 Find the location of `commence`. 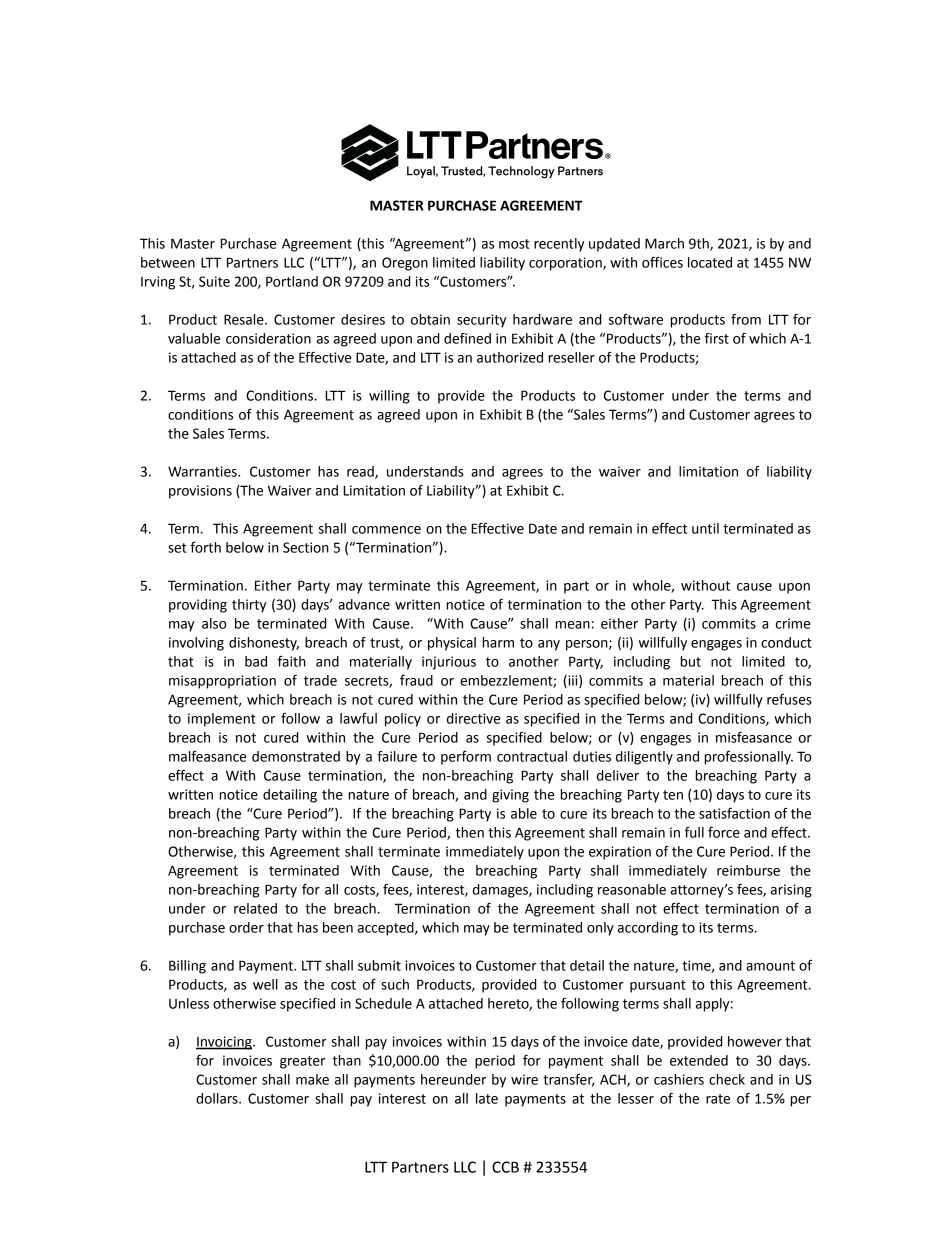

commence is located at coordinates (386, 530).
